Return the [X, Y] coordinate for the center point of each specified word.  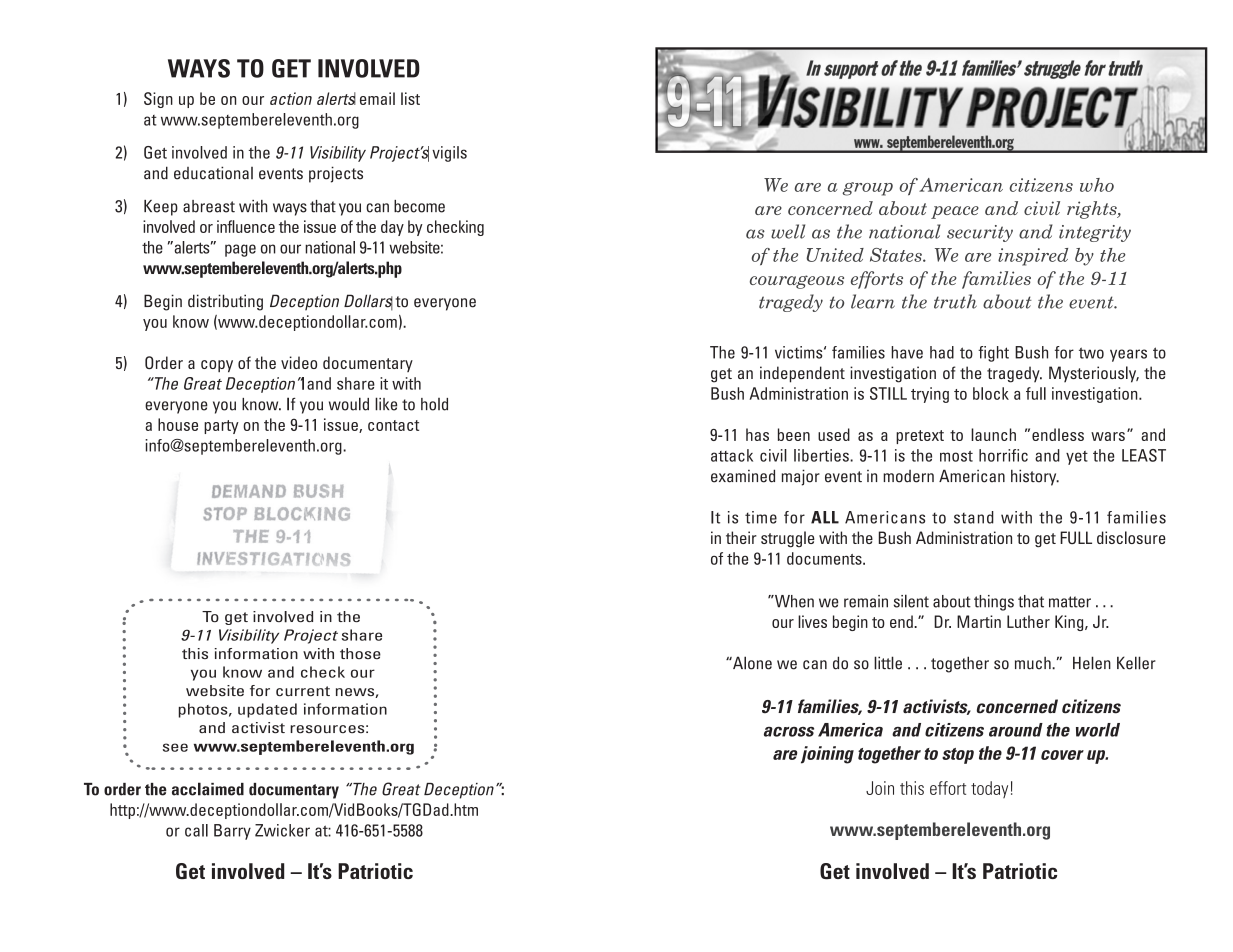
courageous [797, 282]
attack [732, 455]
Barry [232, 832]
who [1097, 185]
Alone [751, 663]
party [221, 427]
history [1035, 477]
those [360, 653]
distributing [225, 302]
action [291, 98]
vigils [449, 154]
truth [955, 301]
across [789, 732]
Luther [1028, 621]
